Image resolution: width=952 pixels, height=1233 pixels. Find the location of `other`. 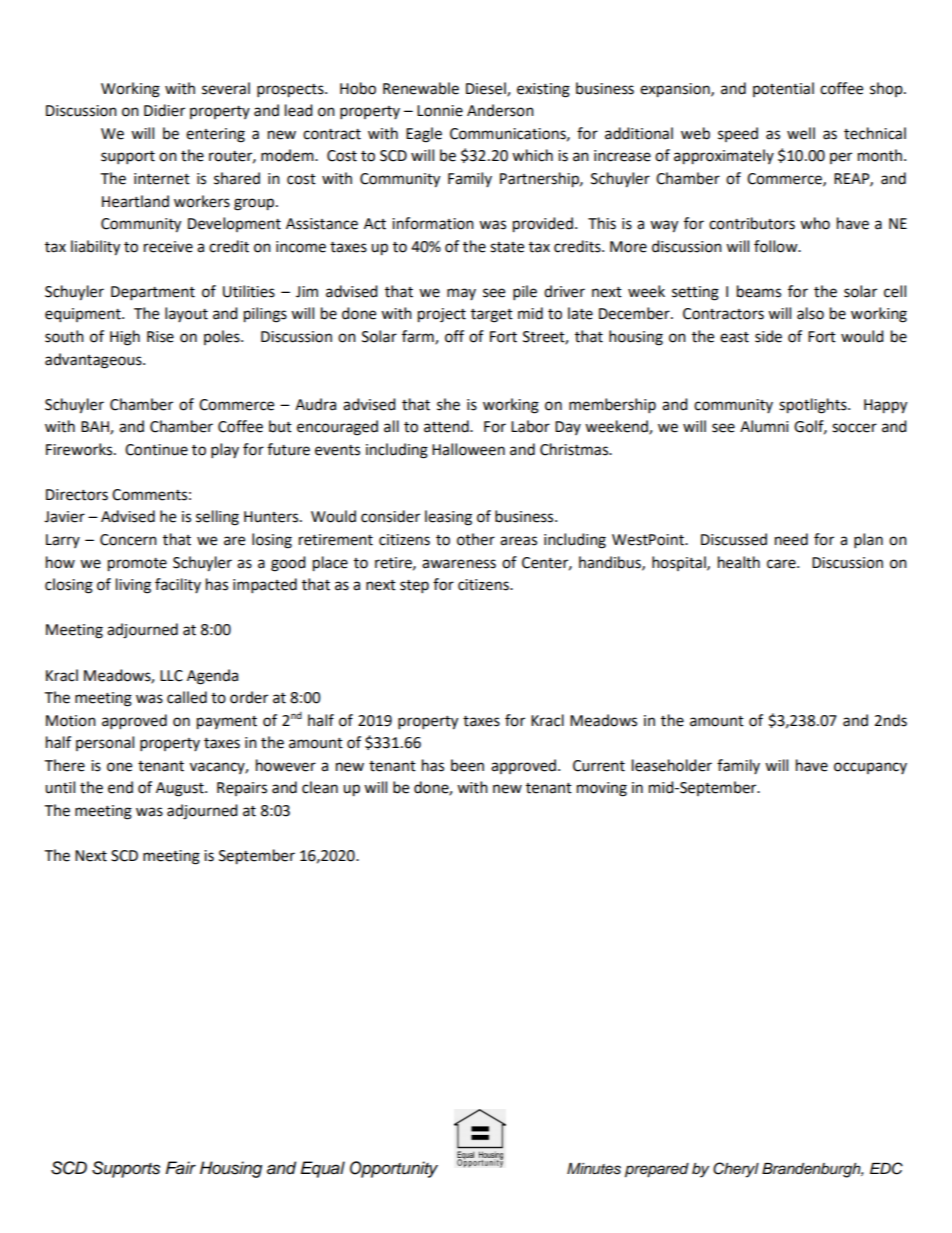

other is located at coordinates (476, 539).
